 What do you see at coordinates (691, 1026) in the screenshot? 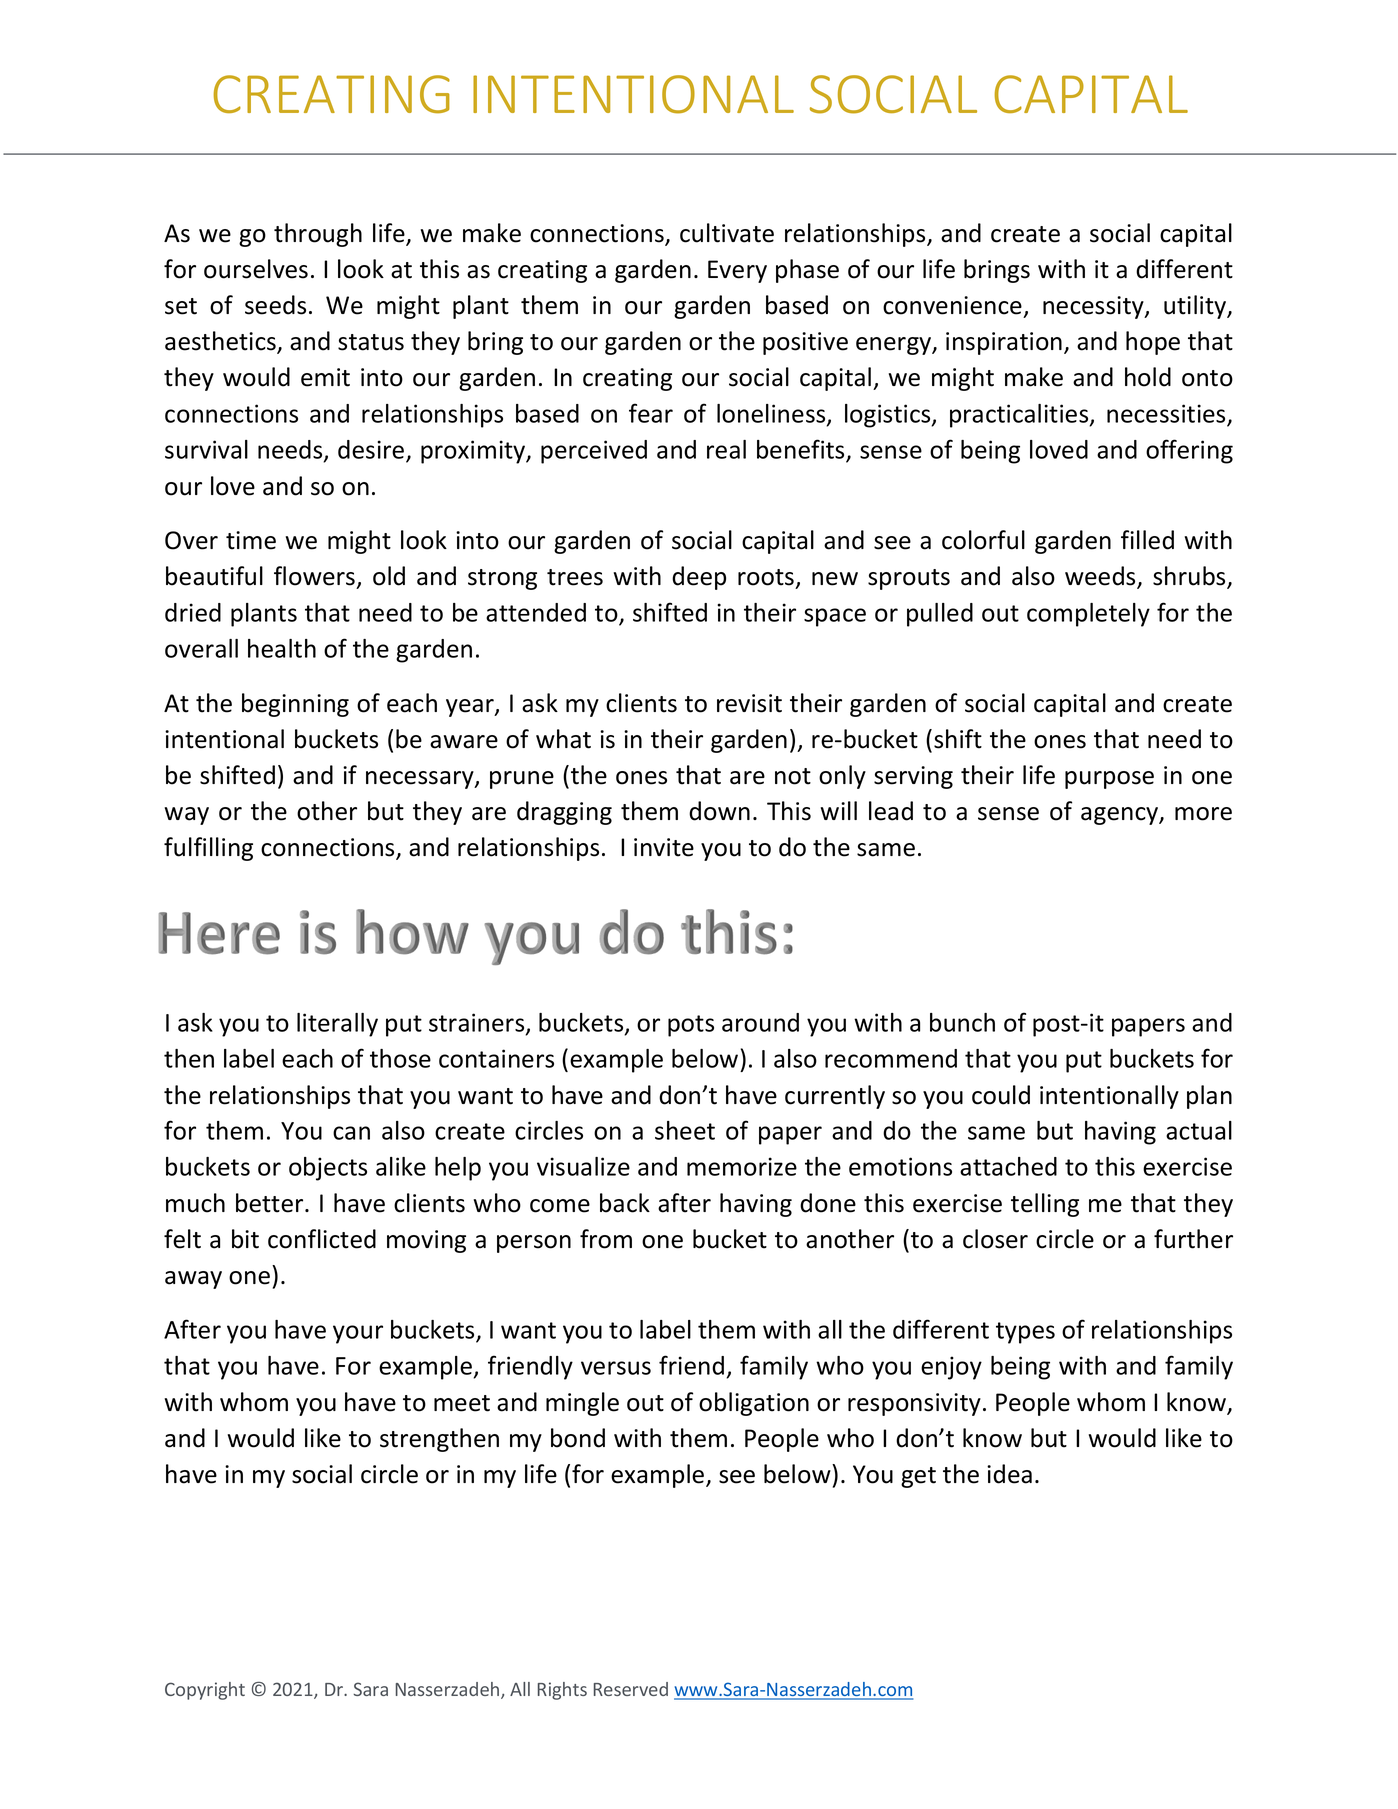
I see `pots` at bounding box center [691, 1026].
